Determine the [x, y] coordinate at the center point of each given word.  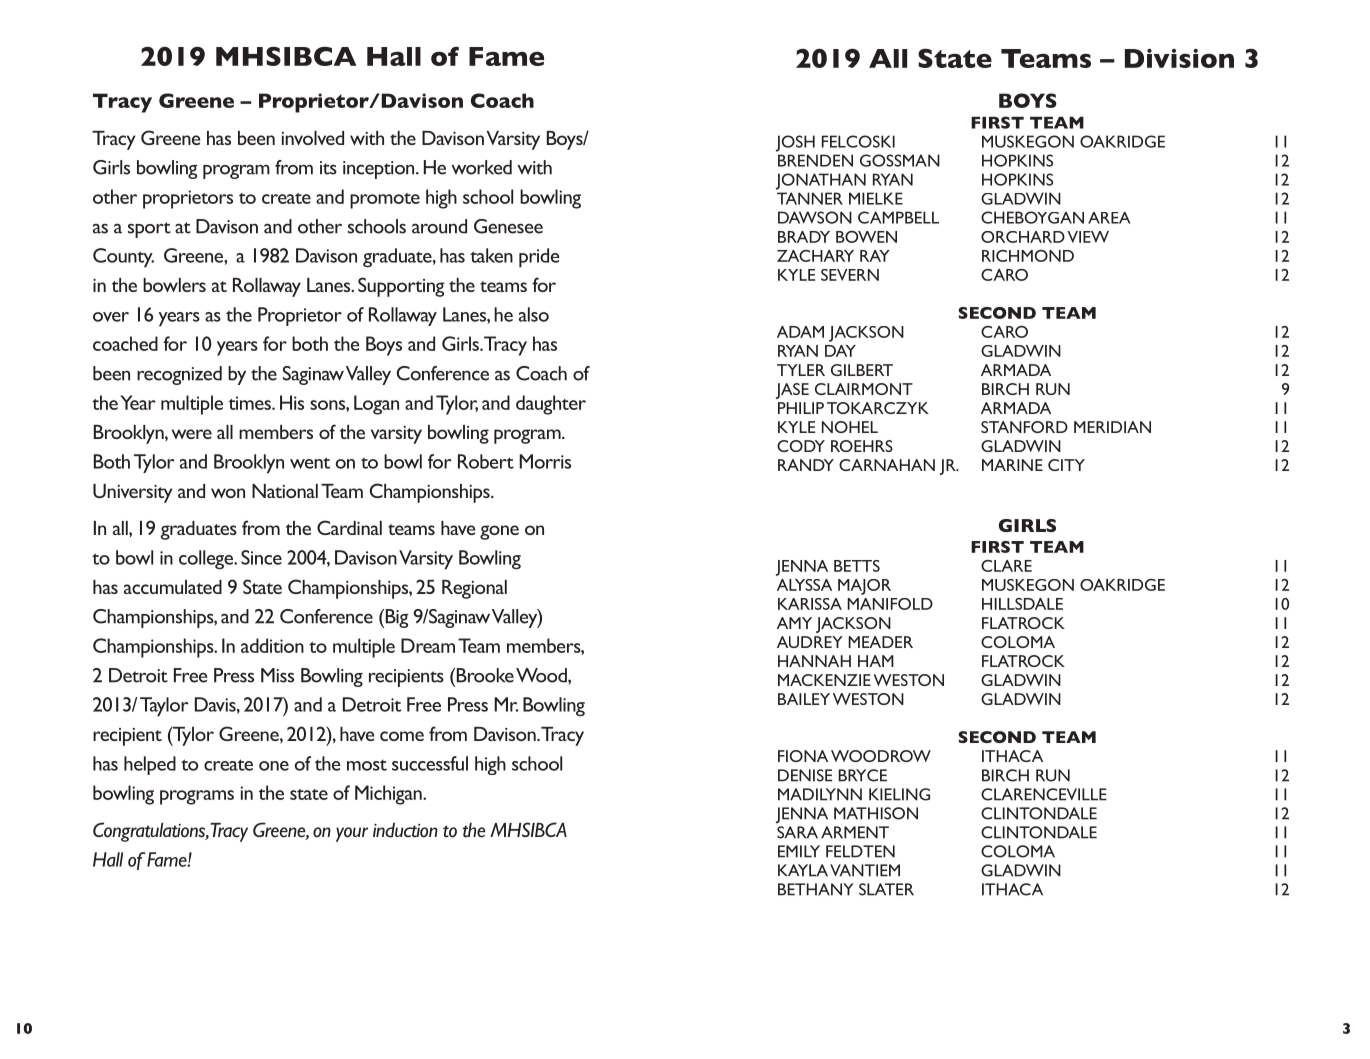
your [352, 834]
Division [1179, 58]
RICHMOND [1028, 256]
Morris [545, 461]
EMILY [799, 851]
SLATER [886, 889]
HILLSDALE [1022, 604]
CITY [1066, 465]
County [123, 258]
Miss [277, 675]
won [228, 493]
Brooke [484, 675]
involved [313, 138]
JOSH [795, 143]
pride [539, 258]
